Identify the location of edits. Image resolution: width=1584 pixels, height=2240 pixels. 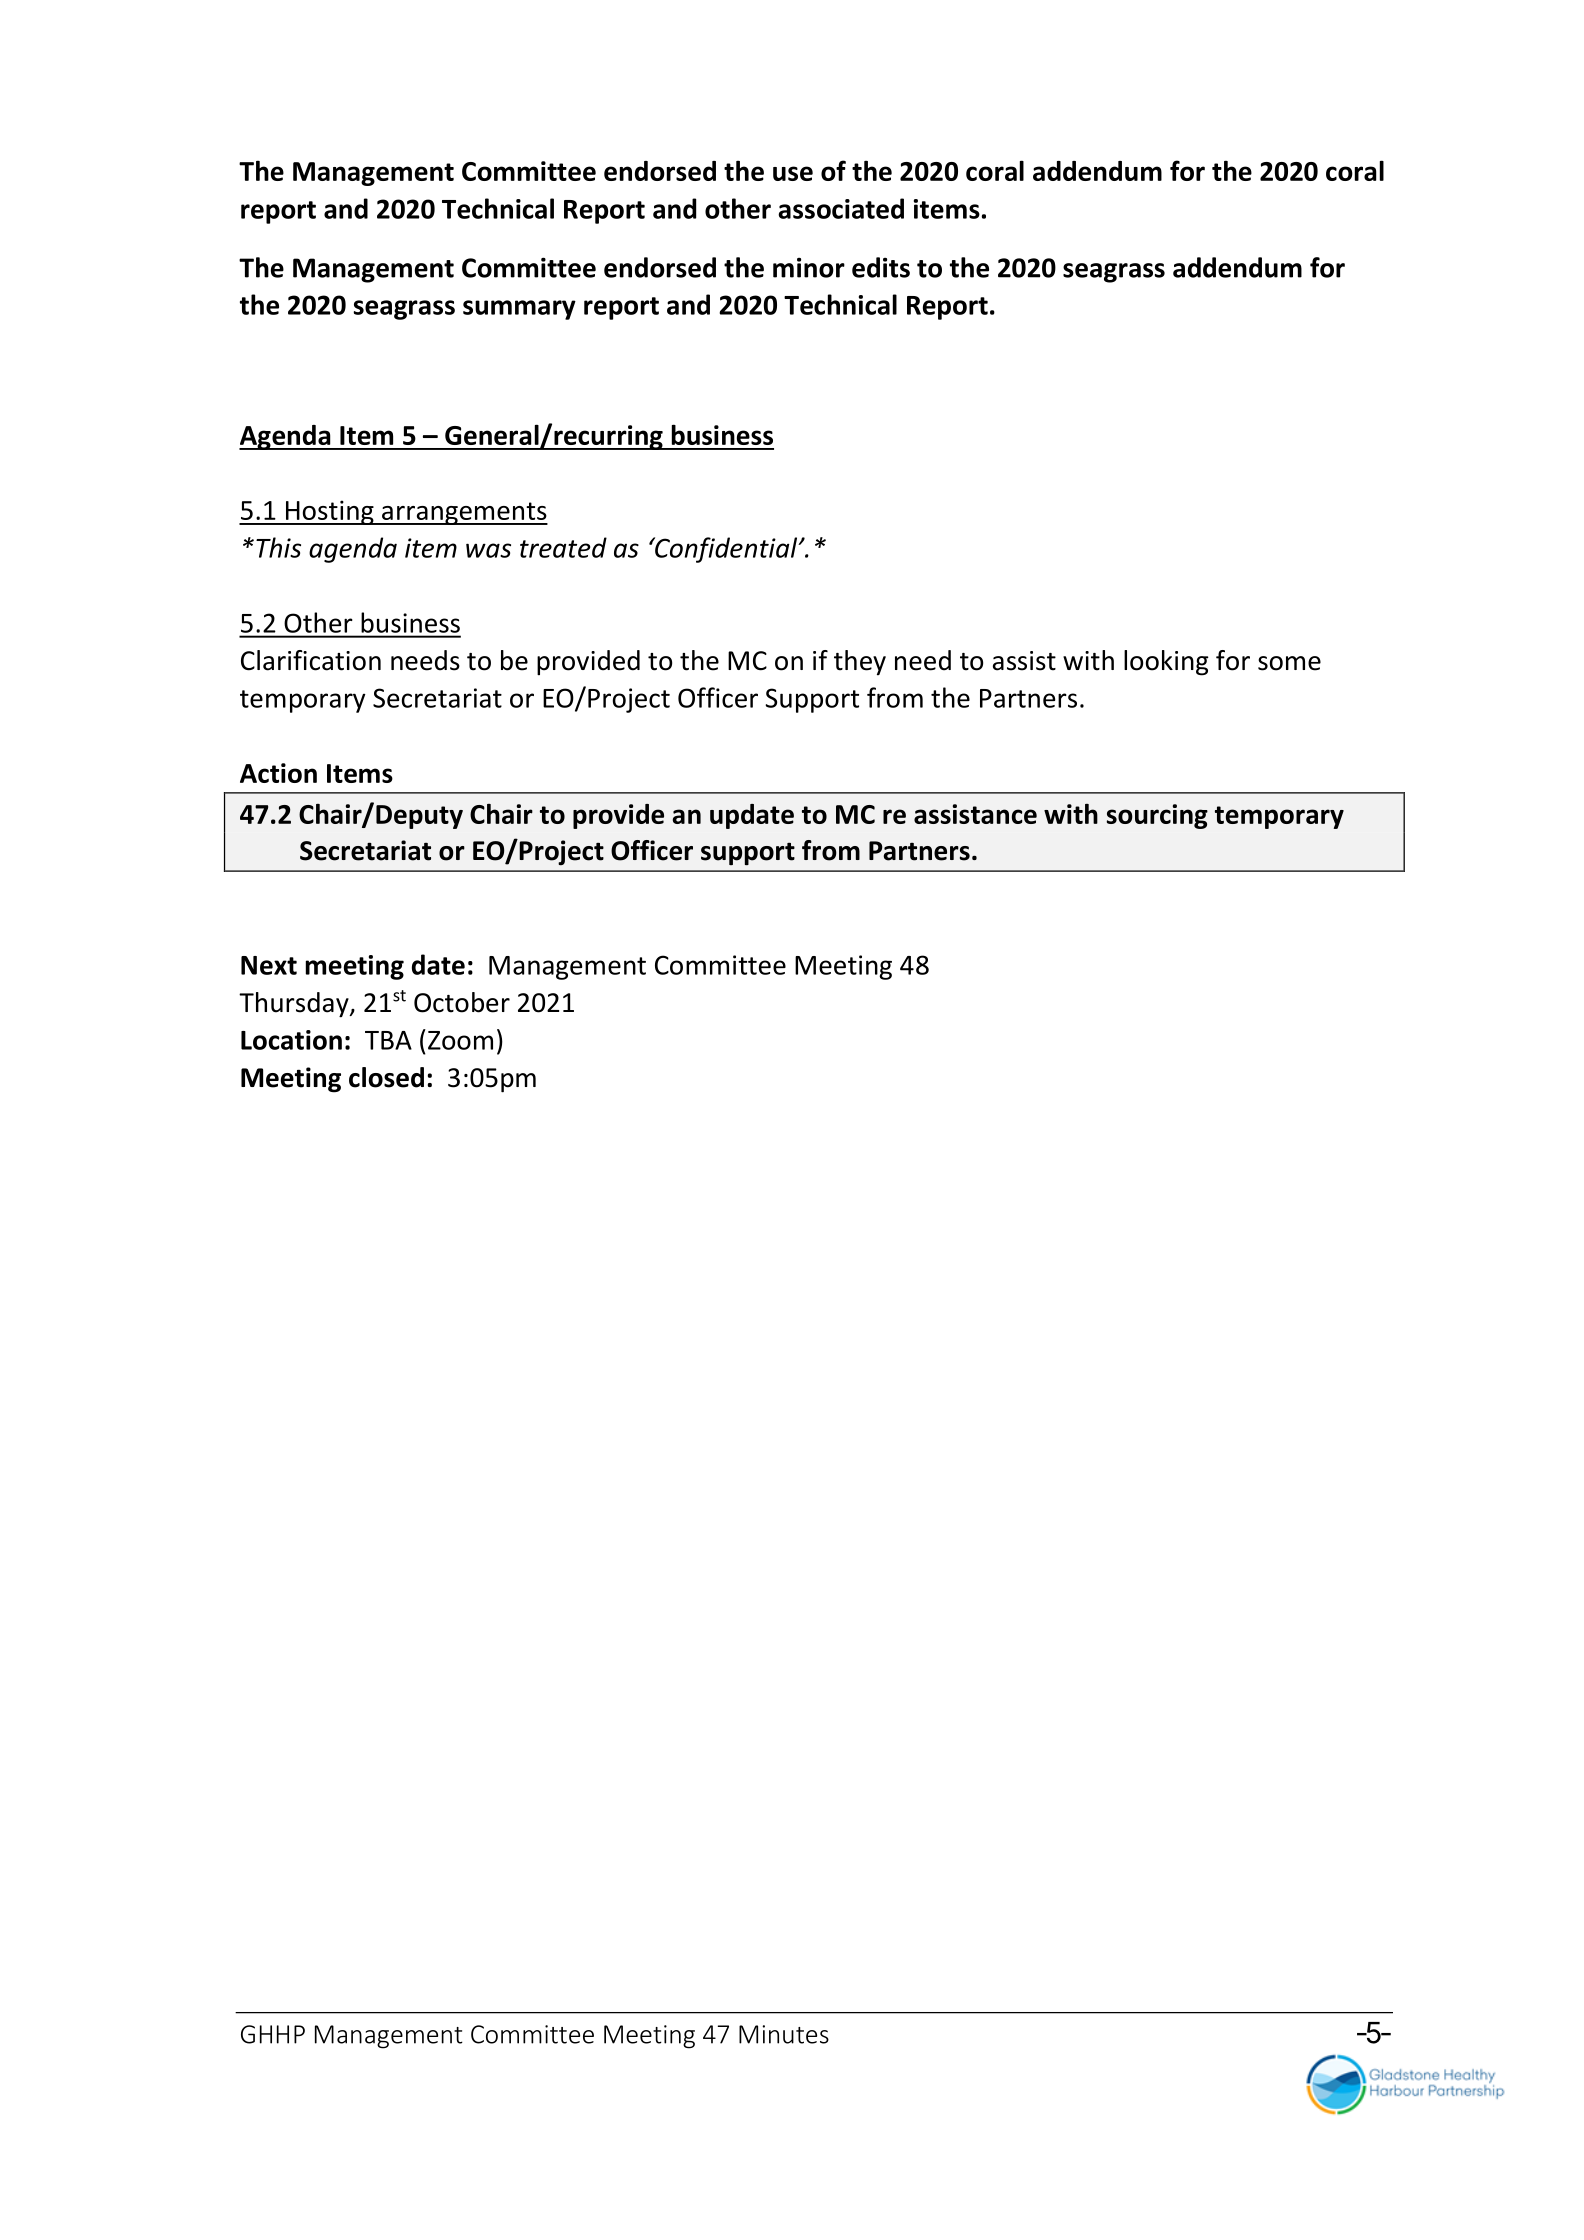
(881, 267).
